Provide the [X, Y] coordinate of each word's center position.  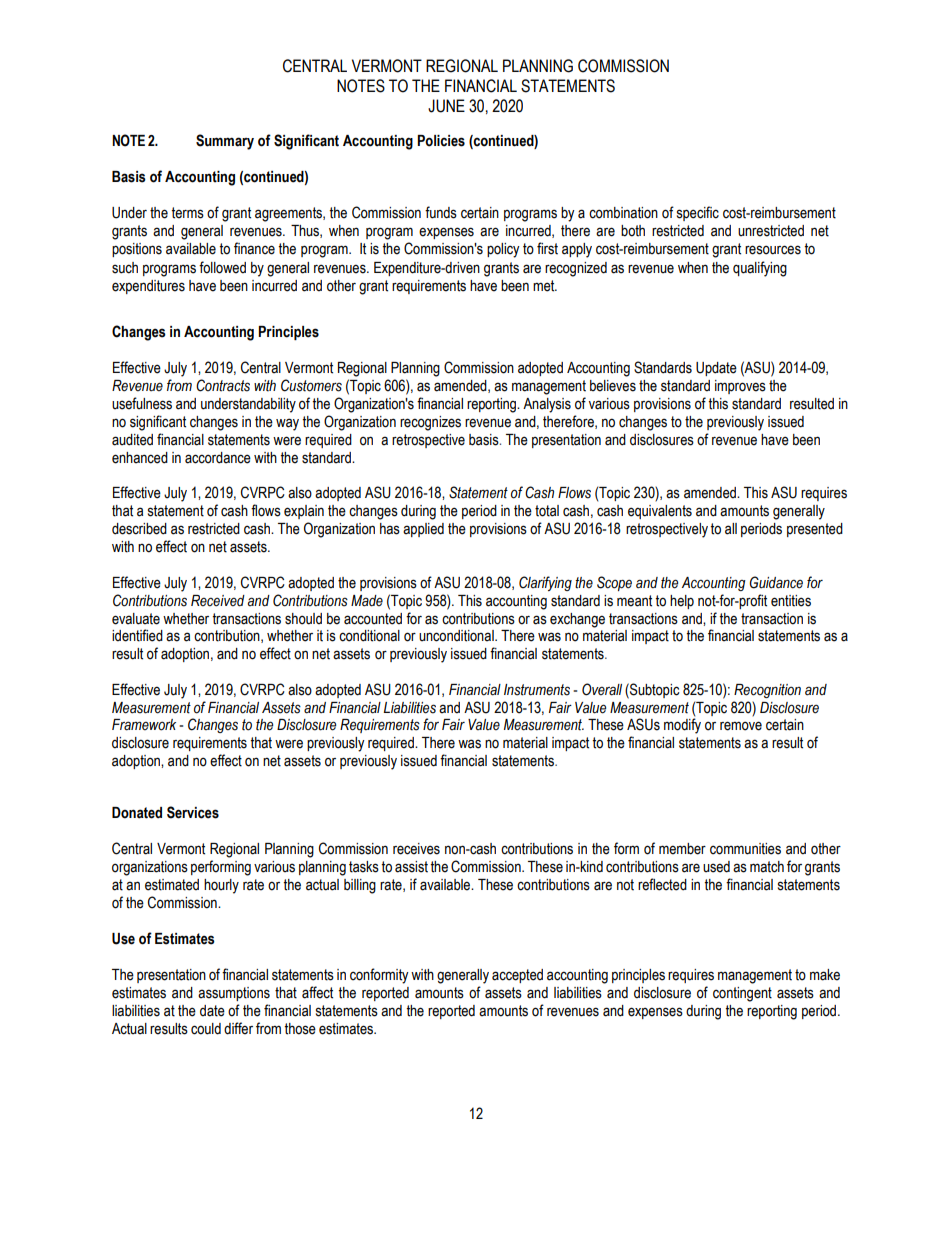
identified [137, 635]
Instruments [537, 690]
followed [222, 267]
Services [193, 812]
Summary [225, 142]
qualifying [760, 269]
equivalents [660, 512]
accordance [218, 458]
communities [745, 849]
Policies [441, 141]
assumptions [234, 994]
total [547, 511]
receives [416, 849]
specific [698, 213]
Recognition [767, 691]
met [545, 286]
